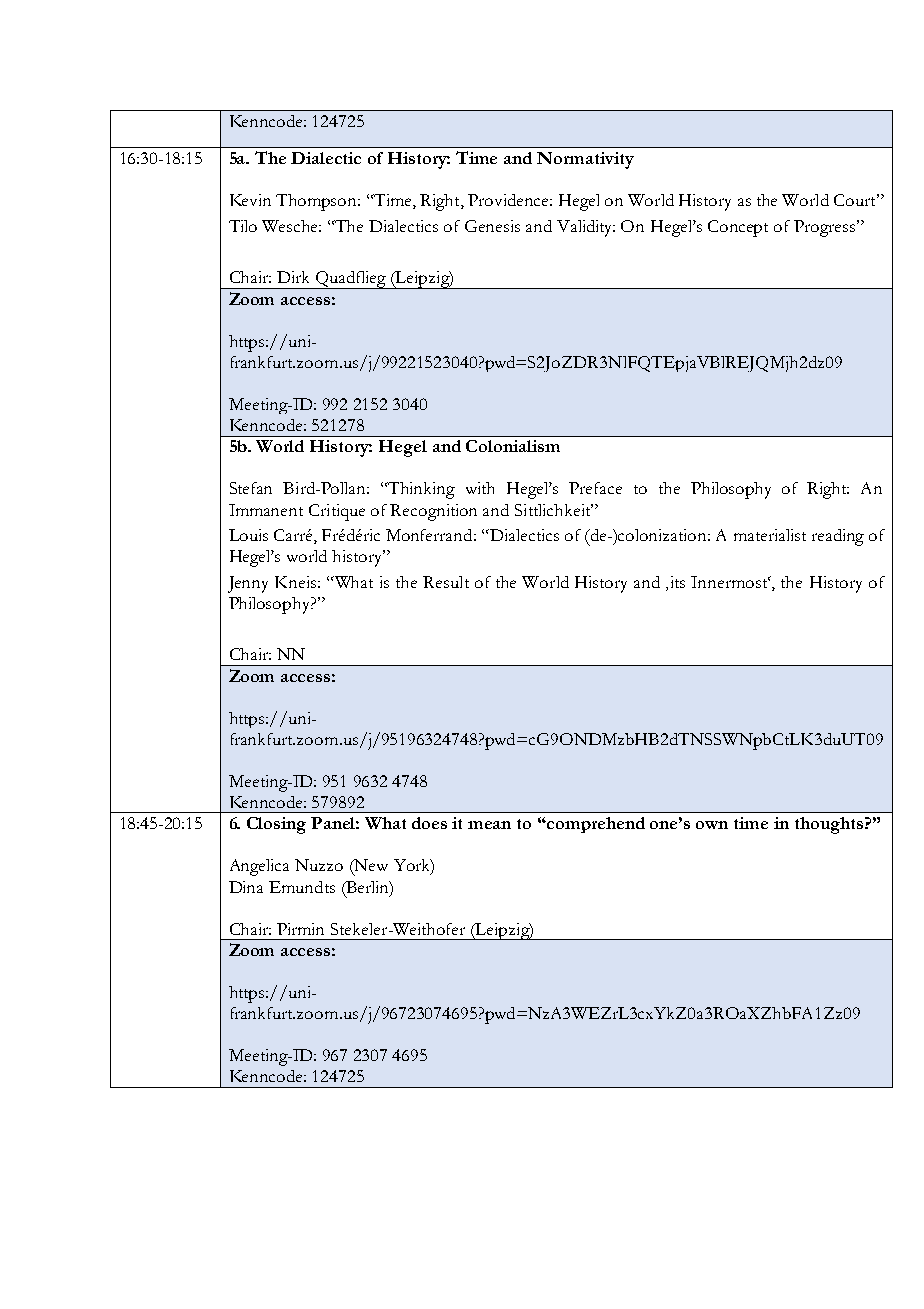 The width and height of the document is (924, 1309). Describe the element at coordinates (489, 825) in the document. I see `mean` at that location.
